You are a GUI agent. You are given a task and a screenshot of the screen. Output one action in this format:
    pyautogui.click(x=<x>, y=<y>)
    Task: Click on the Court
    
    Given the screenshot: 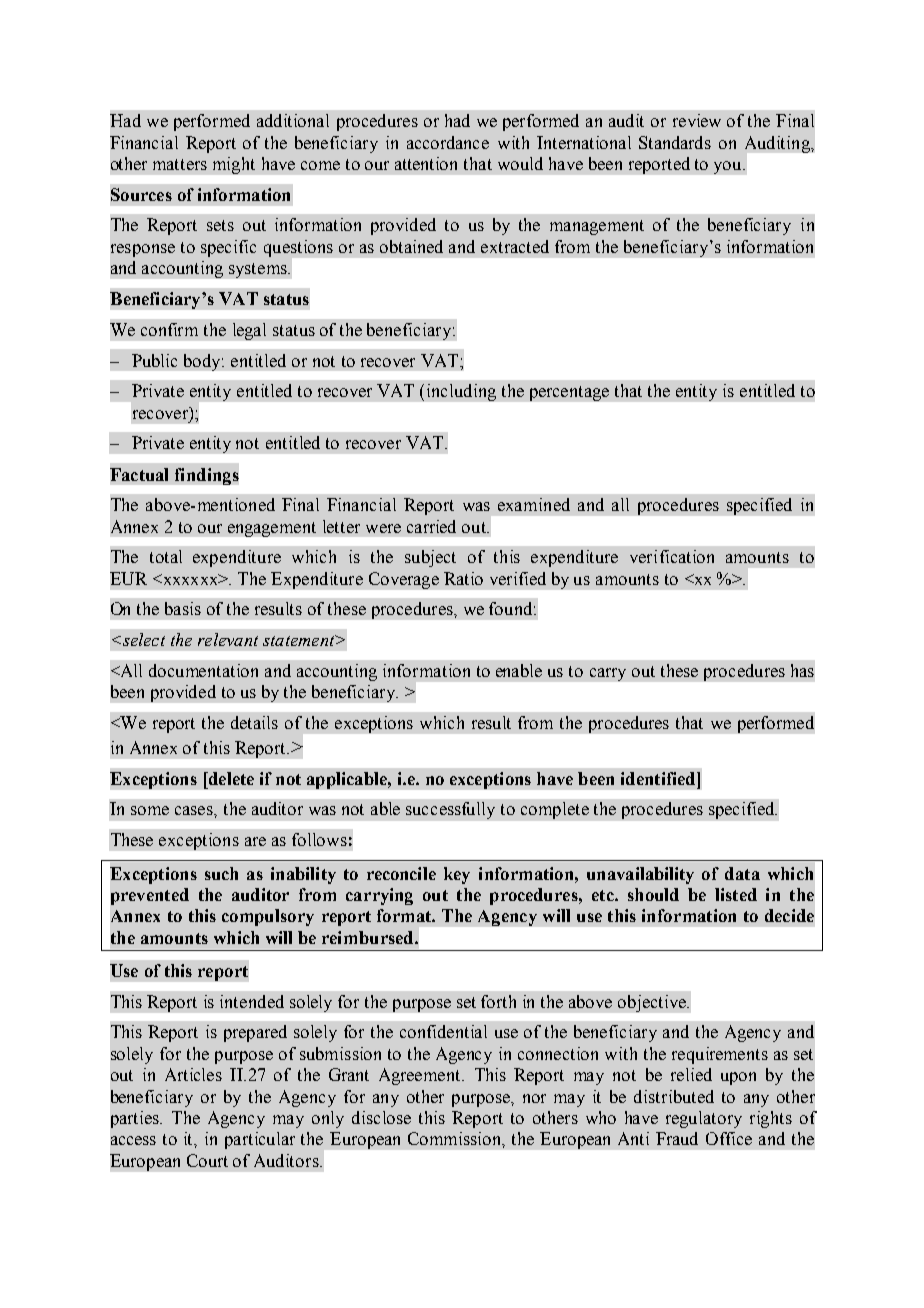 What is the action you would take?
    pyautogui.click(x=207, y=1160)
